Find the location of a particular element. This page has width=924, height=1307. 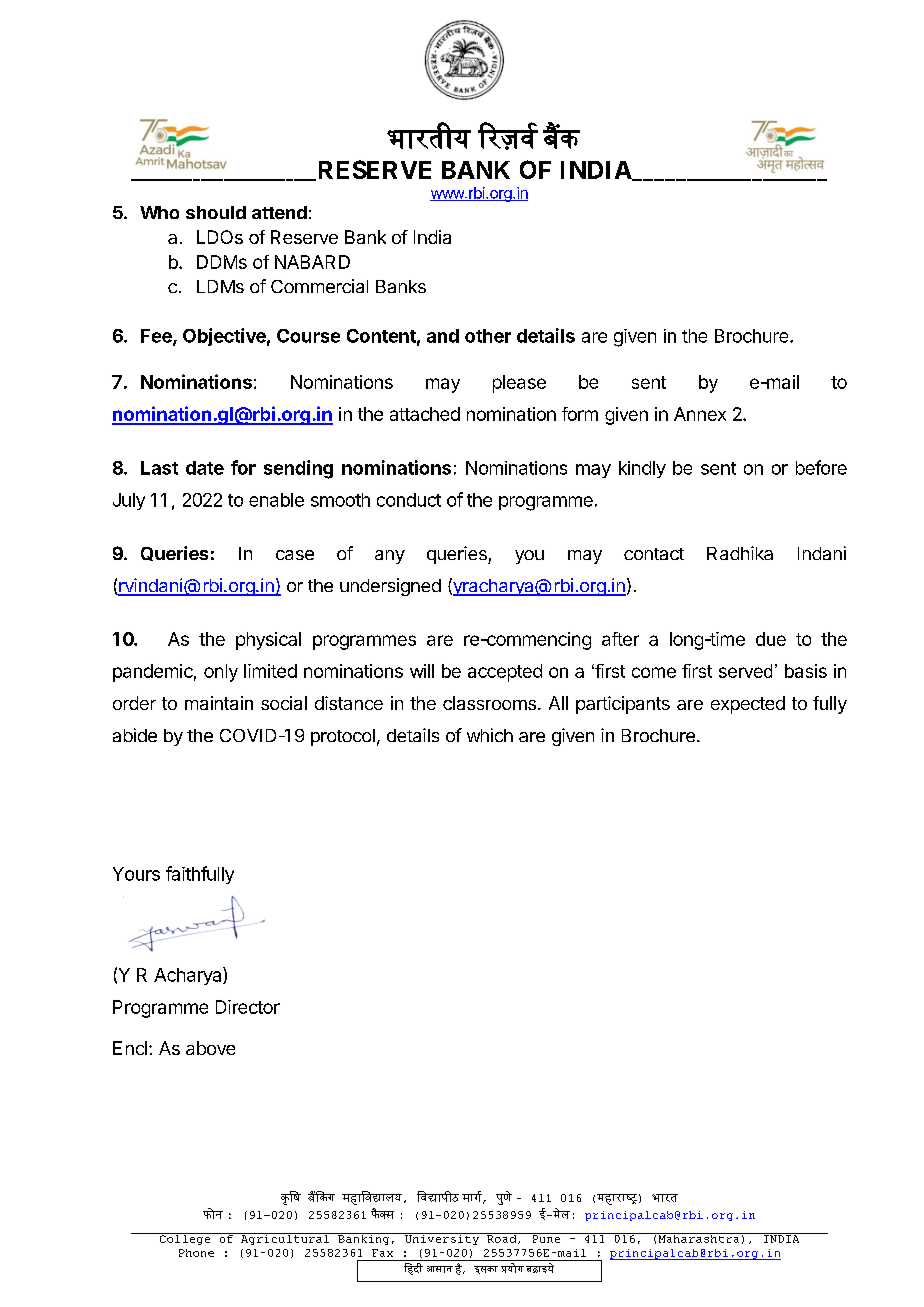

University is located at coordinates (442, 1239).
